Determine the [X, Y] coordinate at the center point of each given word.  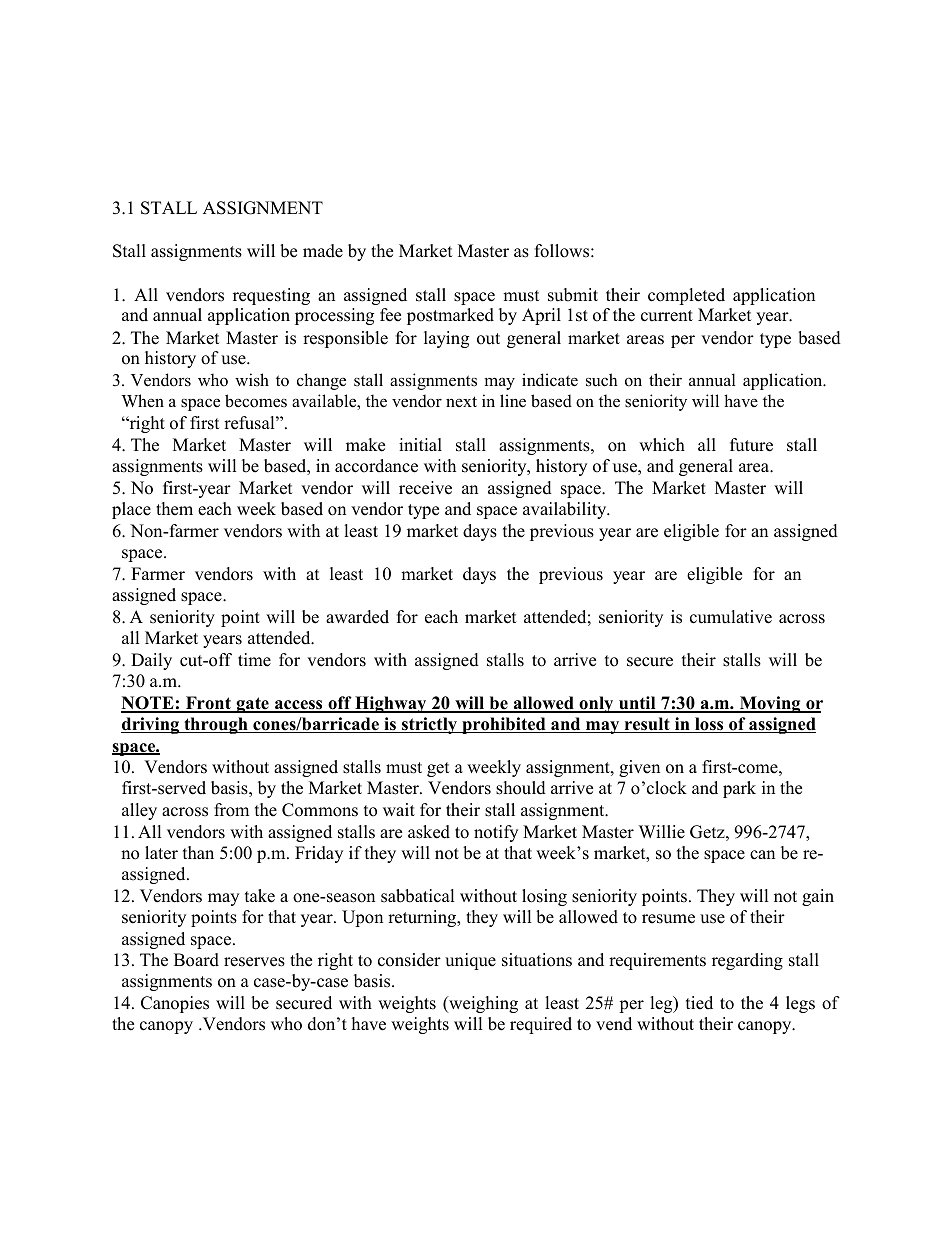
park [739, 789]
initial [420, 444]
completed [686, 296]
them [174, 509]
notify [496, 833]
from [231, 810]
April [541, 316]
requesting [271, 296]
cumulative [731, 617]
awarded [357, 617]
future [751, 445]
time [254, 660]
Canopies [175, 1004]
